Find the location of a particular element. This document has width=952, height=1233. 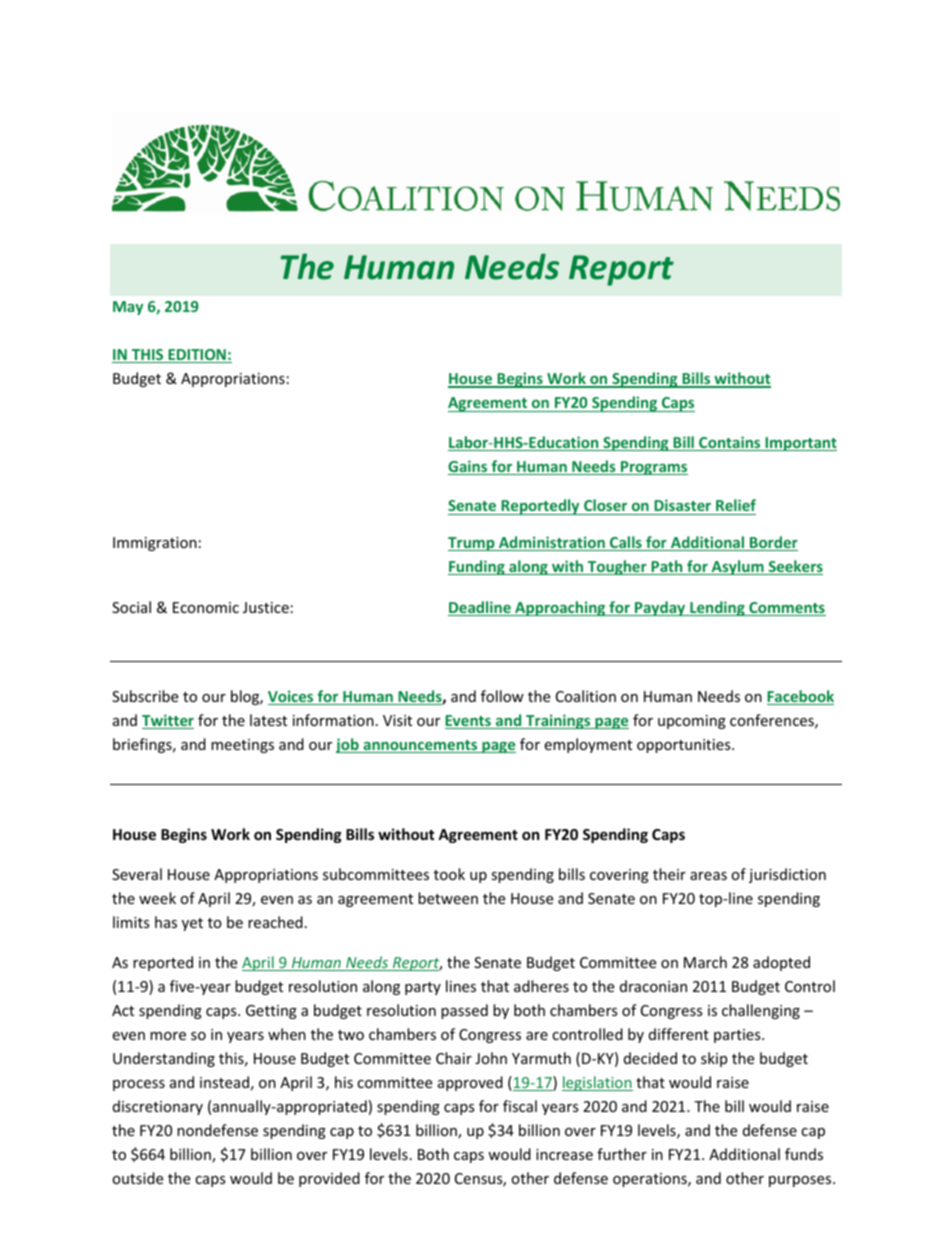

Asylum is located at coordinates (737, 567).
